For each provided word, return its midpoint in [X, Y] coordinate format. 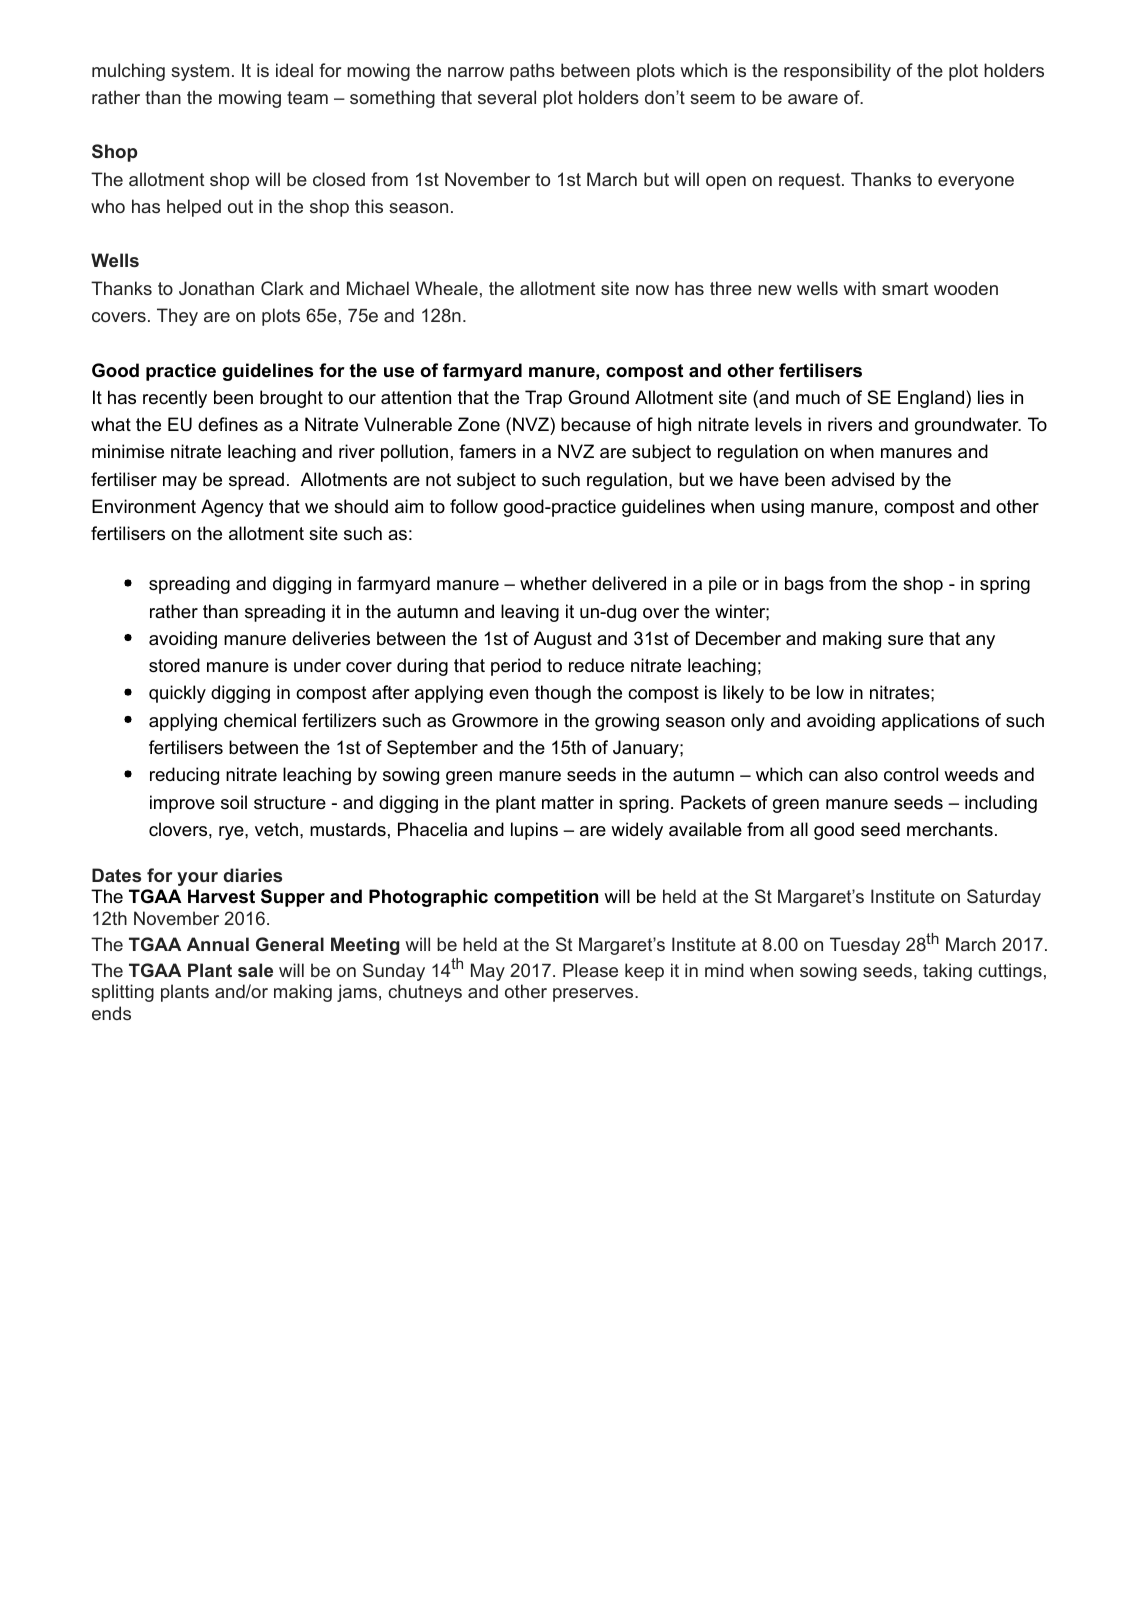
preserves [594, 995]
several [507, 97]
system [200, 72]
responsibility [837, 72]
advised [862, 479]
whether [553, 583]
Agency [232, 508]
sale [255, 970]
